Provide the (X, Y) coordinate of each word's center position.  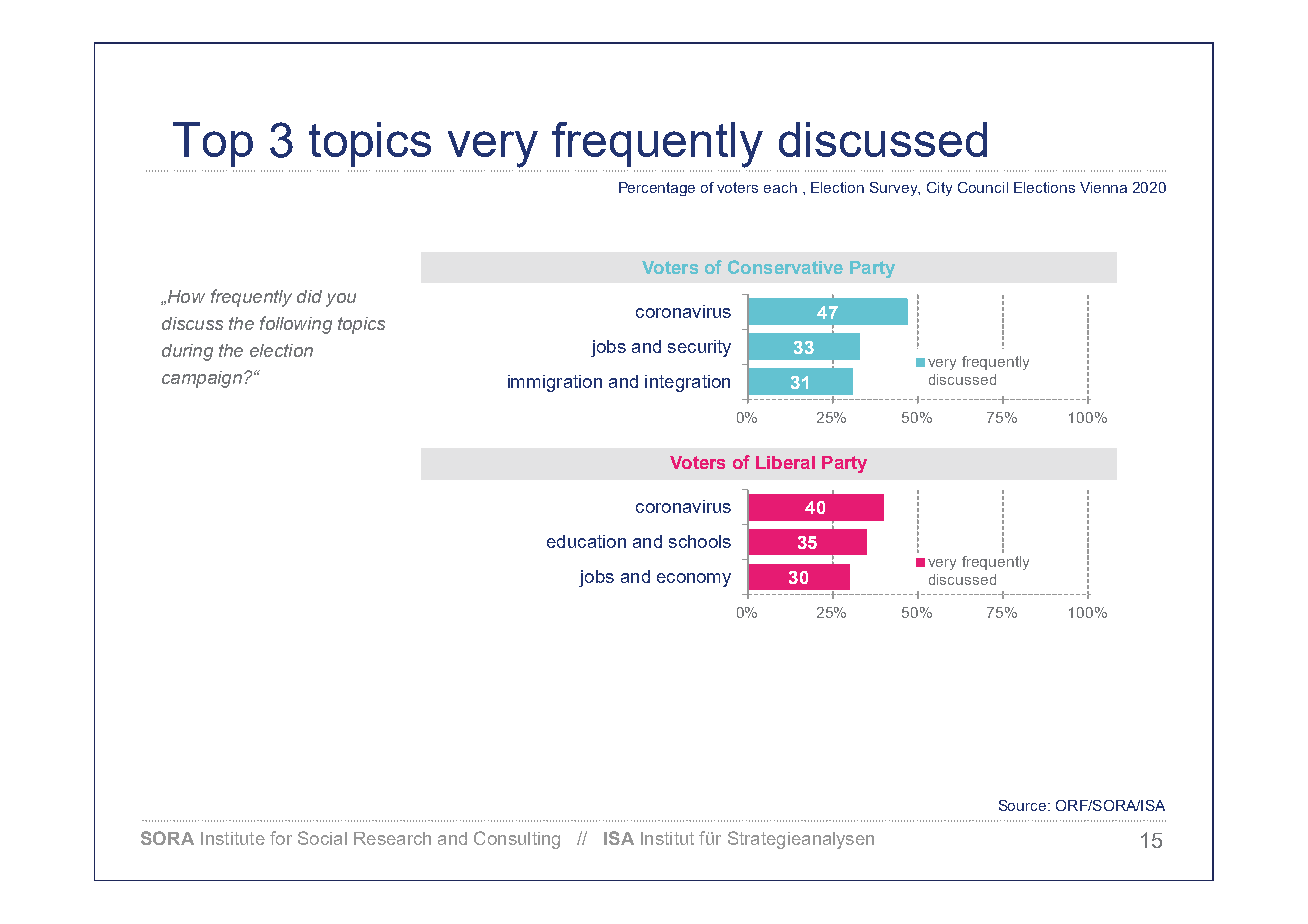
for (281, 838)
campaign (202, 379)
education (586, 541)
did (309, 296)
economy (694, 580)
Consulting (517, 840)
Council (983, 187)
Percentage (657, 189)
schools (700, 541)
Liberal (785, 462)
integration (687, 383)
